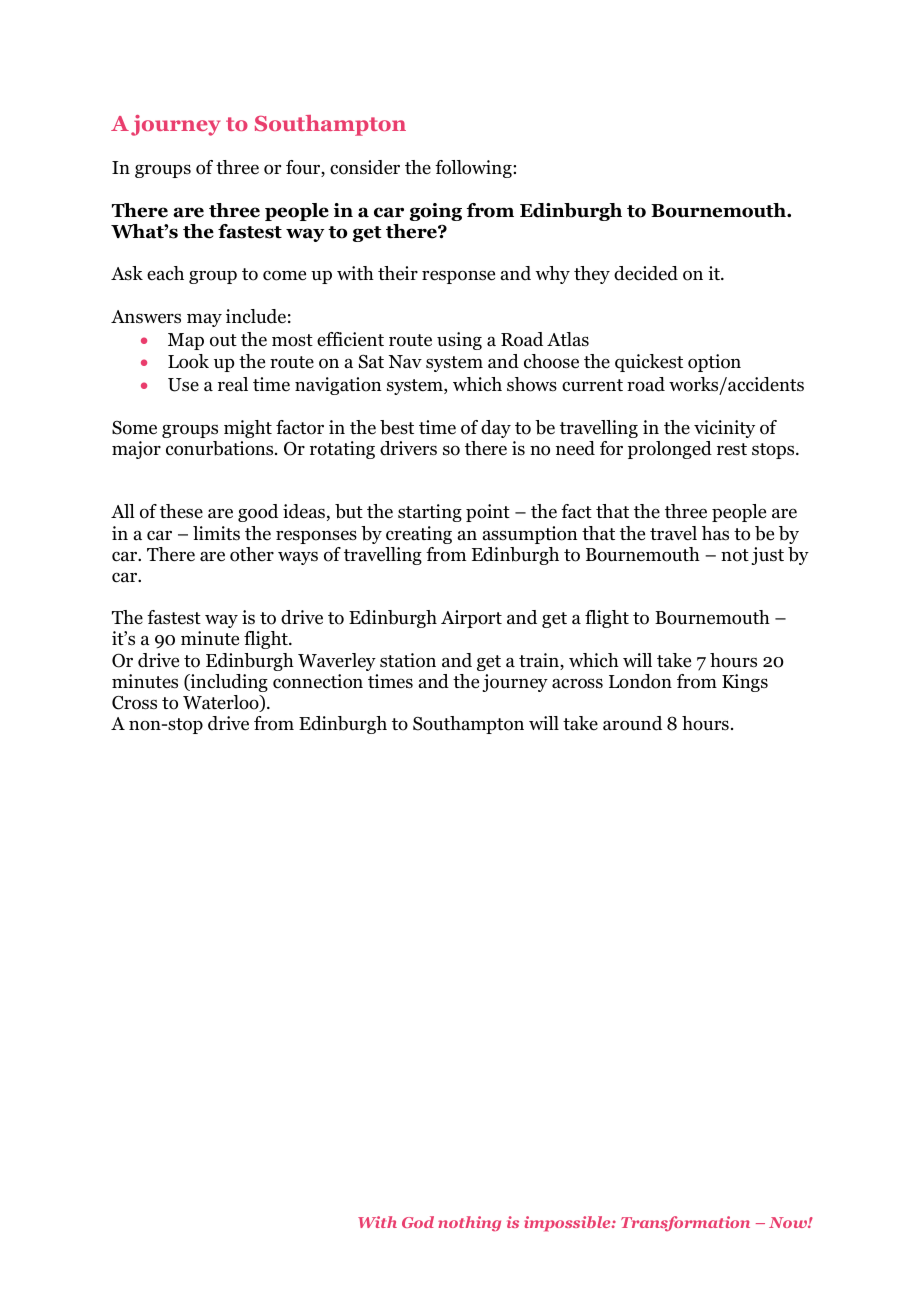  I want to click on station, so click(408, 660).
